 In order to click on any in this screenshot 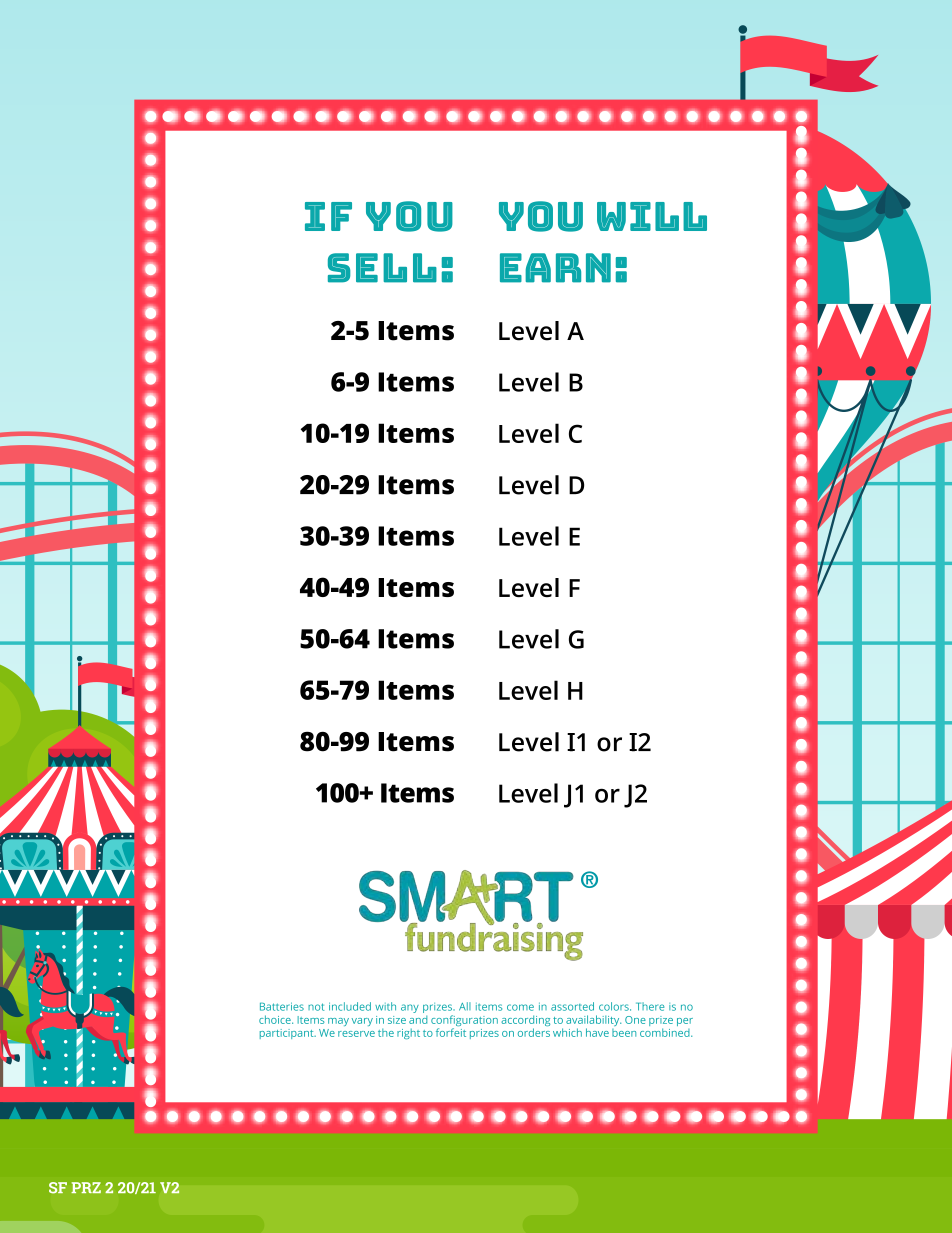, I will do `click(410, 1008)`.
